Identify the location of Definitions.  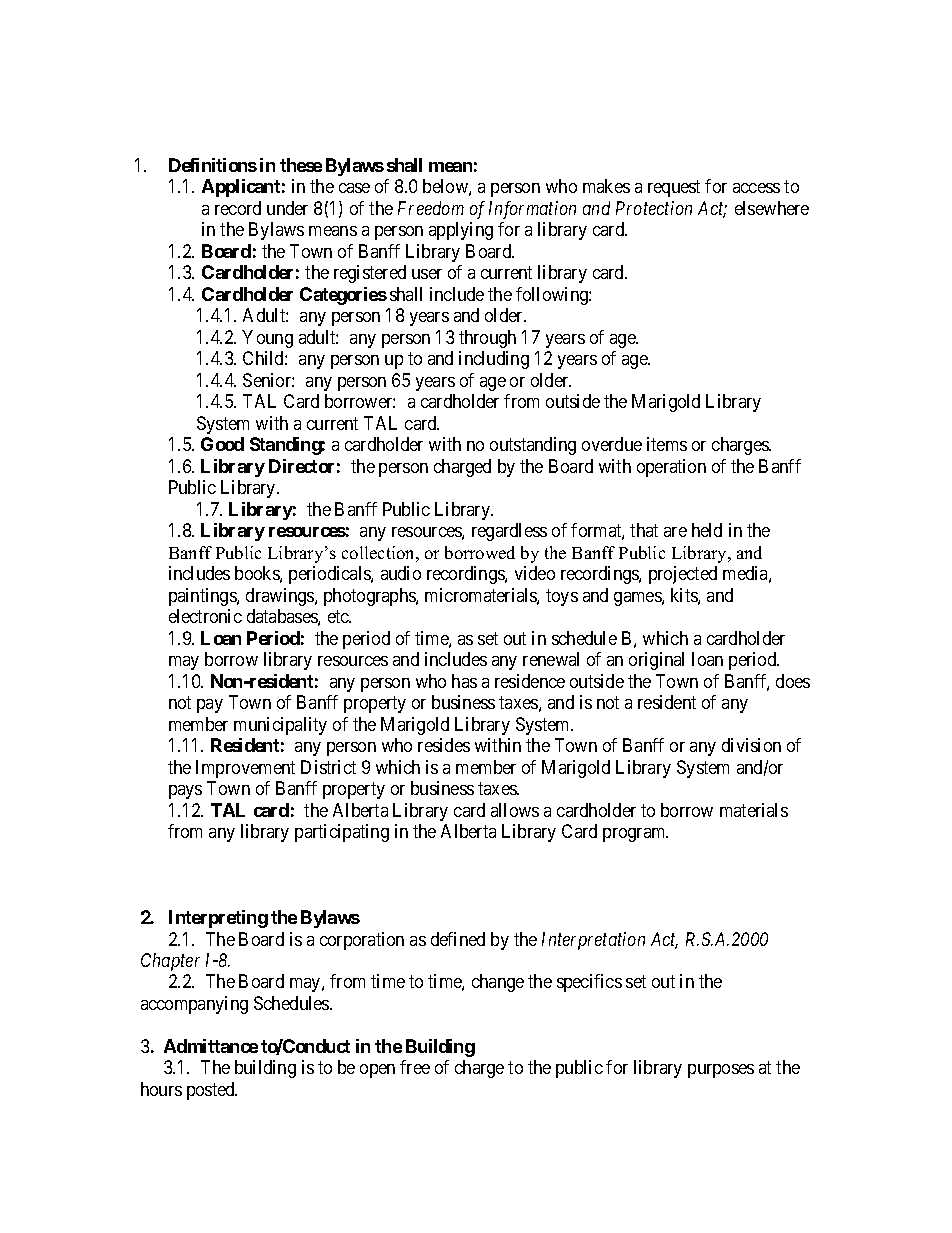
(213, 165).
